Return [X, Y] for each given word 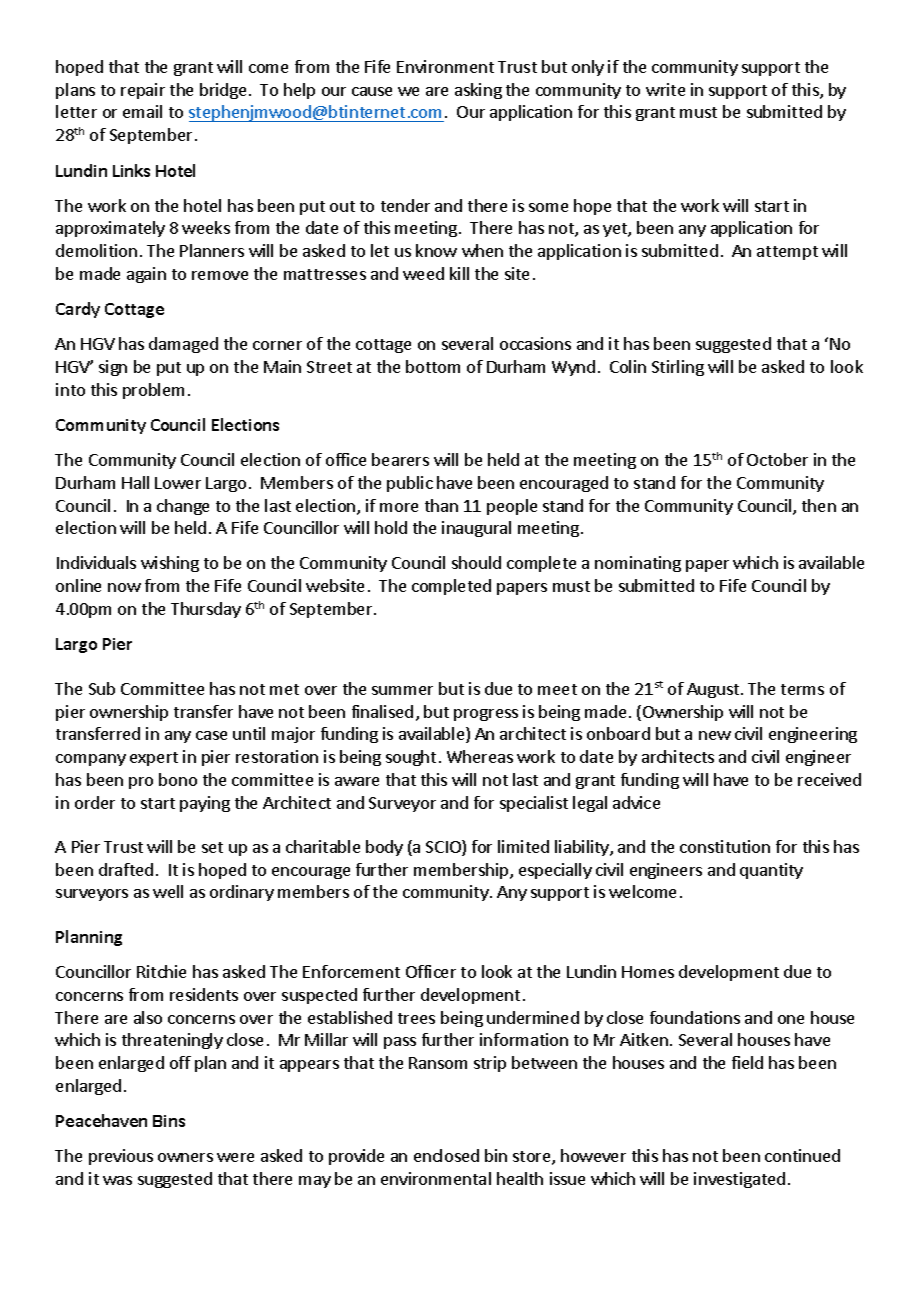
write [665, 89]
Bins [169, 1121]
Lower [178, 483]
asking [478, 91]
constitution [725, 846]
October [777, 459]
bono [178, 779]
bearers [400, 459]
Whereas [480, 756]
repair [143, 91]
